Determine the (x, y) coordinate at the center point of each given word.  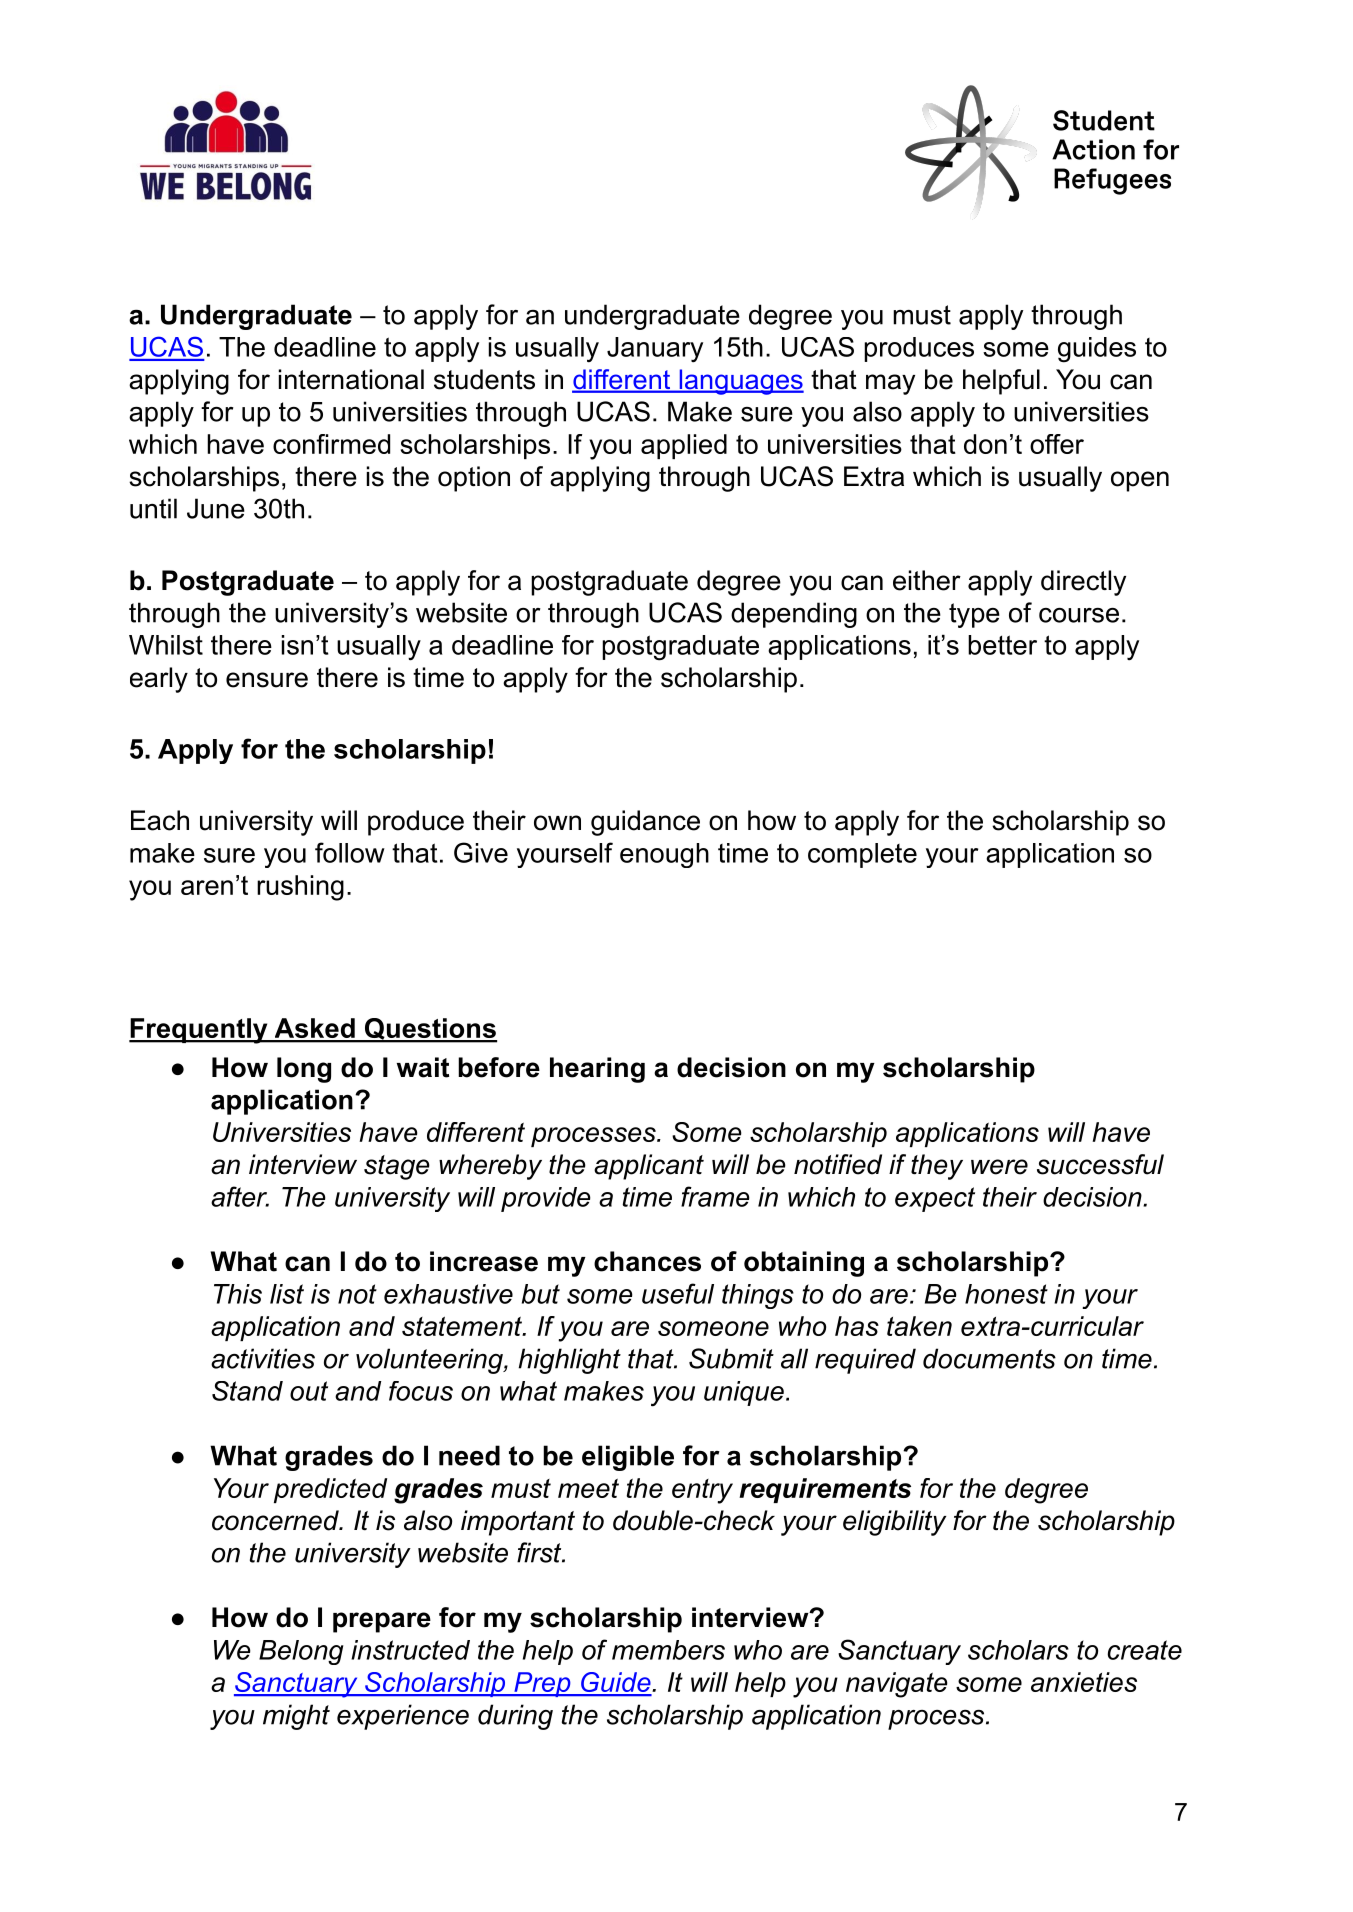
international (351, 379)
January (655, 350)
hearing (597, 1070)
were (999, 1167)
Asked (314, 1029)
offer (1057, 444)
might (296, 1717)
